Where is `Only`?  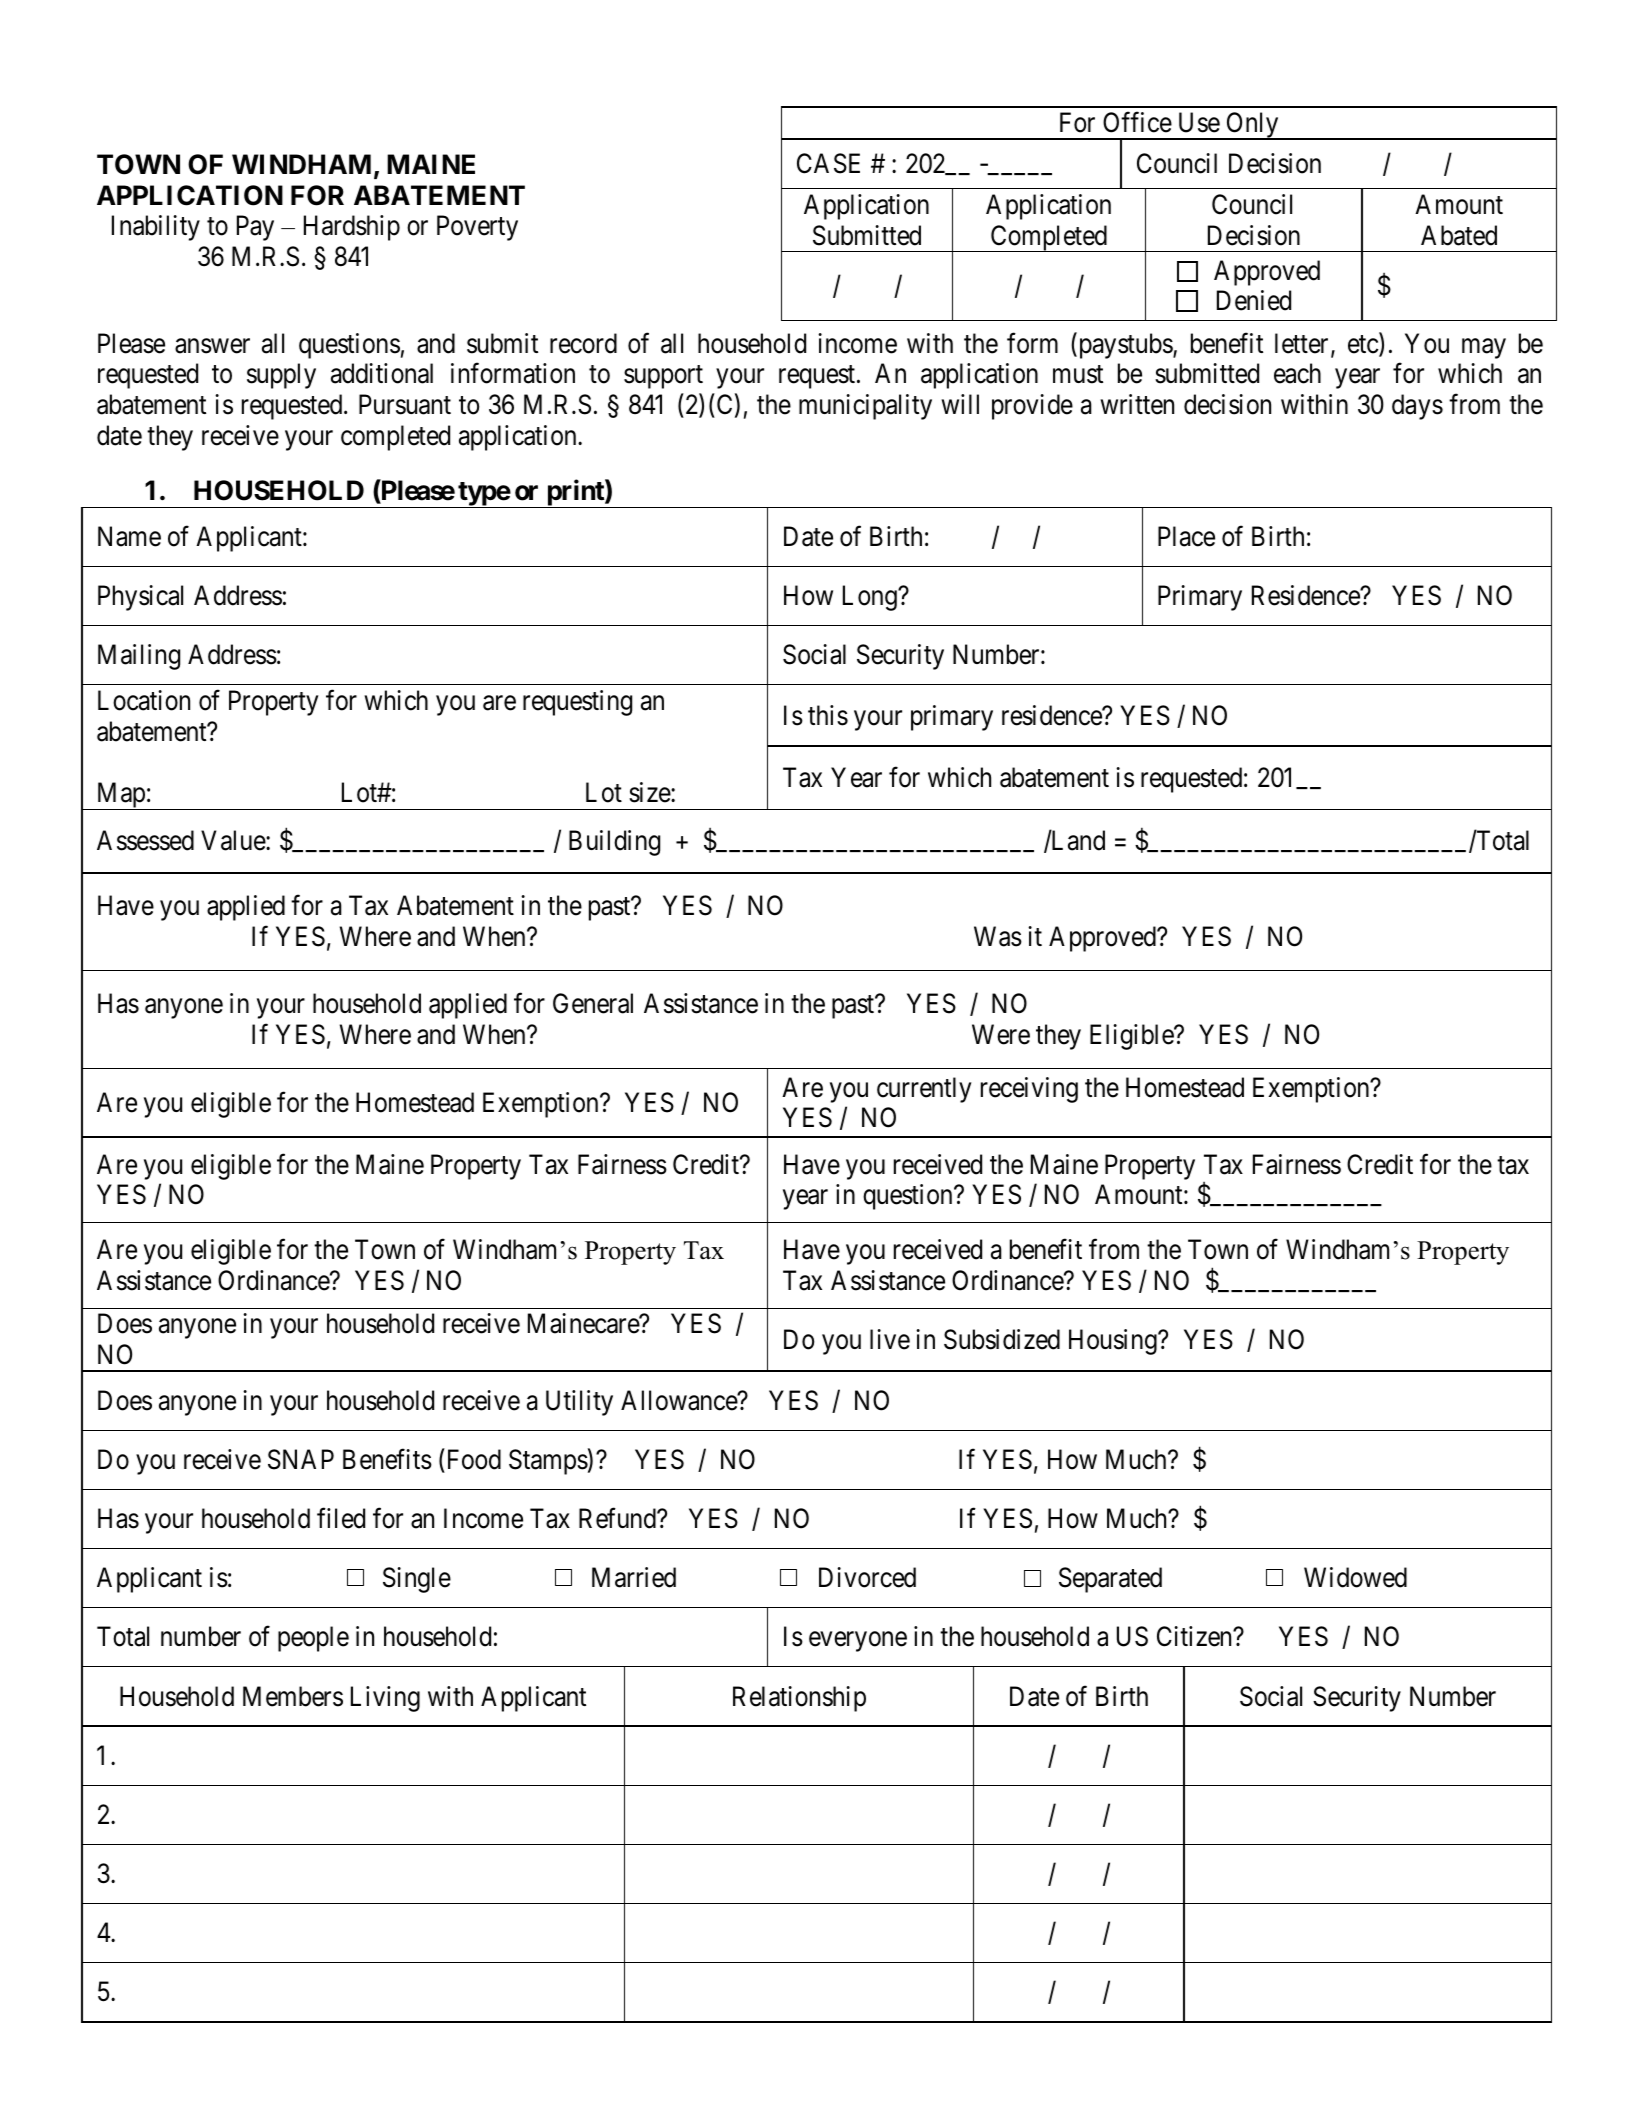
Only is located at coordinates (1252, 126).
